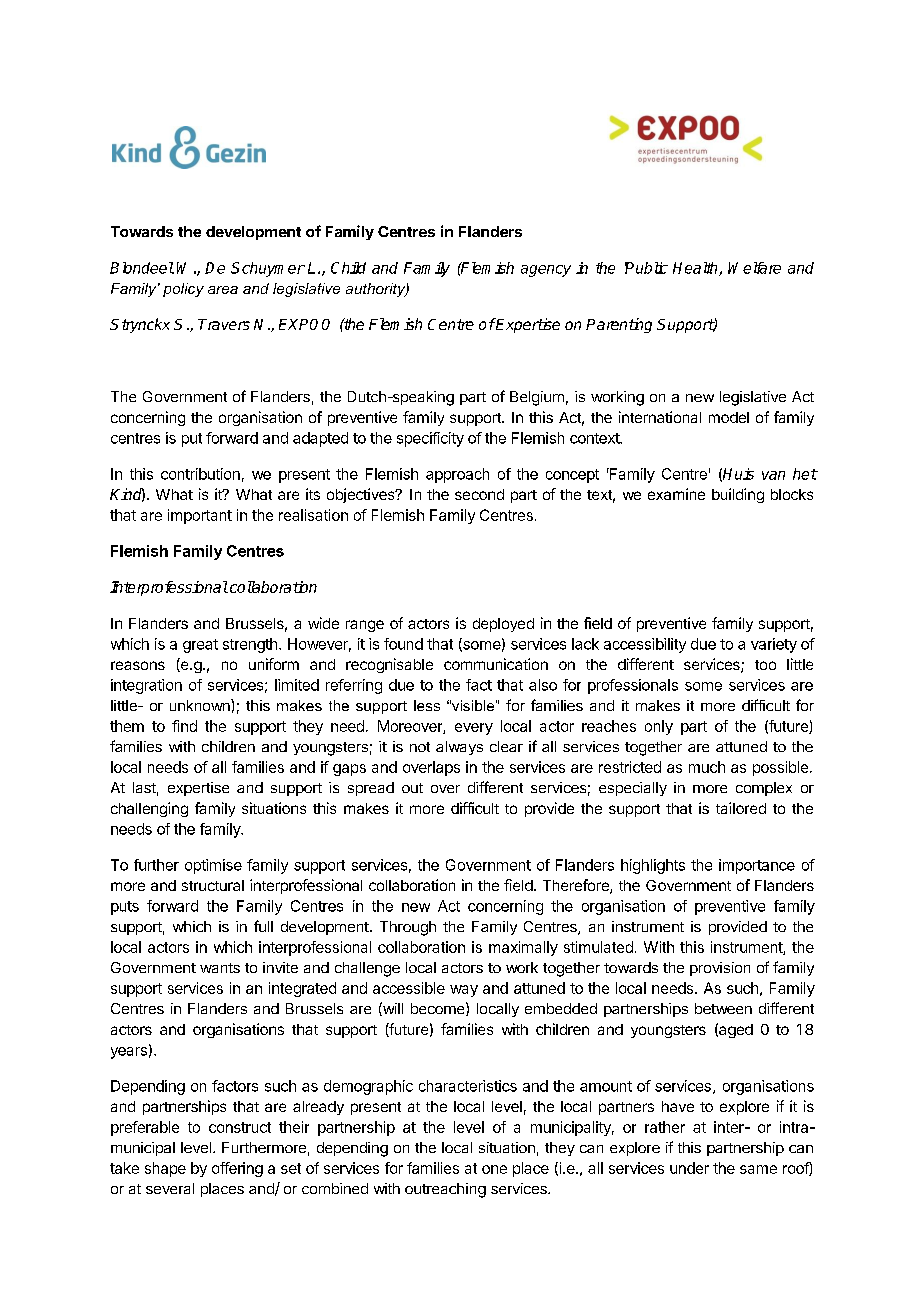 The image size is (924, 1308). I want to click on find, so click(184, 726).
